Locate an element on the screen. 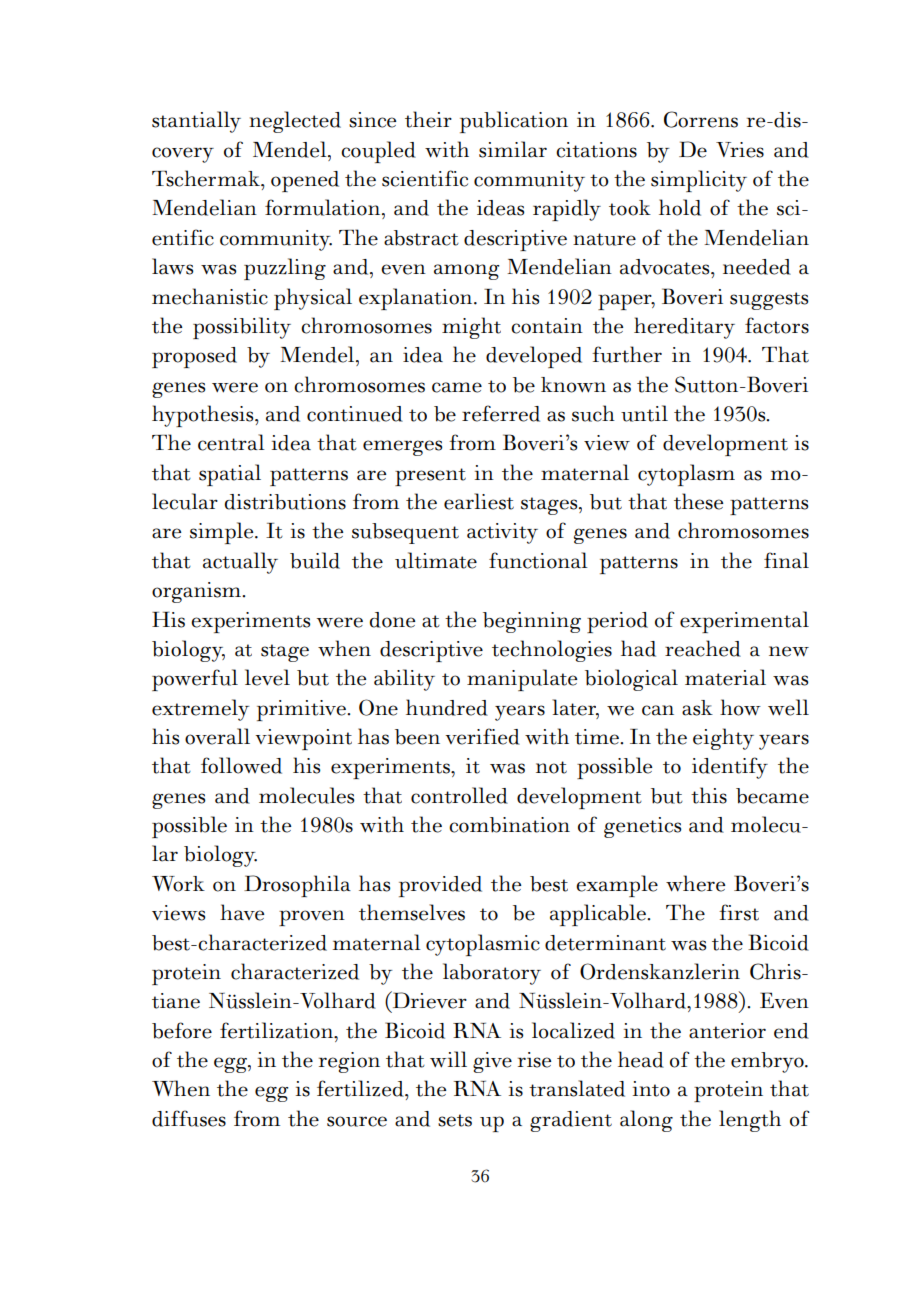 The height and width of the screenshot is (1316, 916). organism is located at coordinates (197, 592).
